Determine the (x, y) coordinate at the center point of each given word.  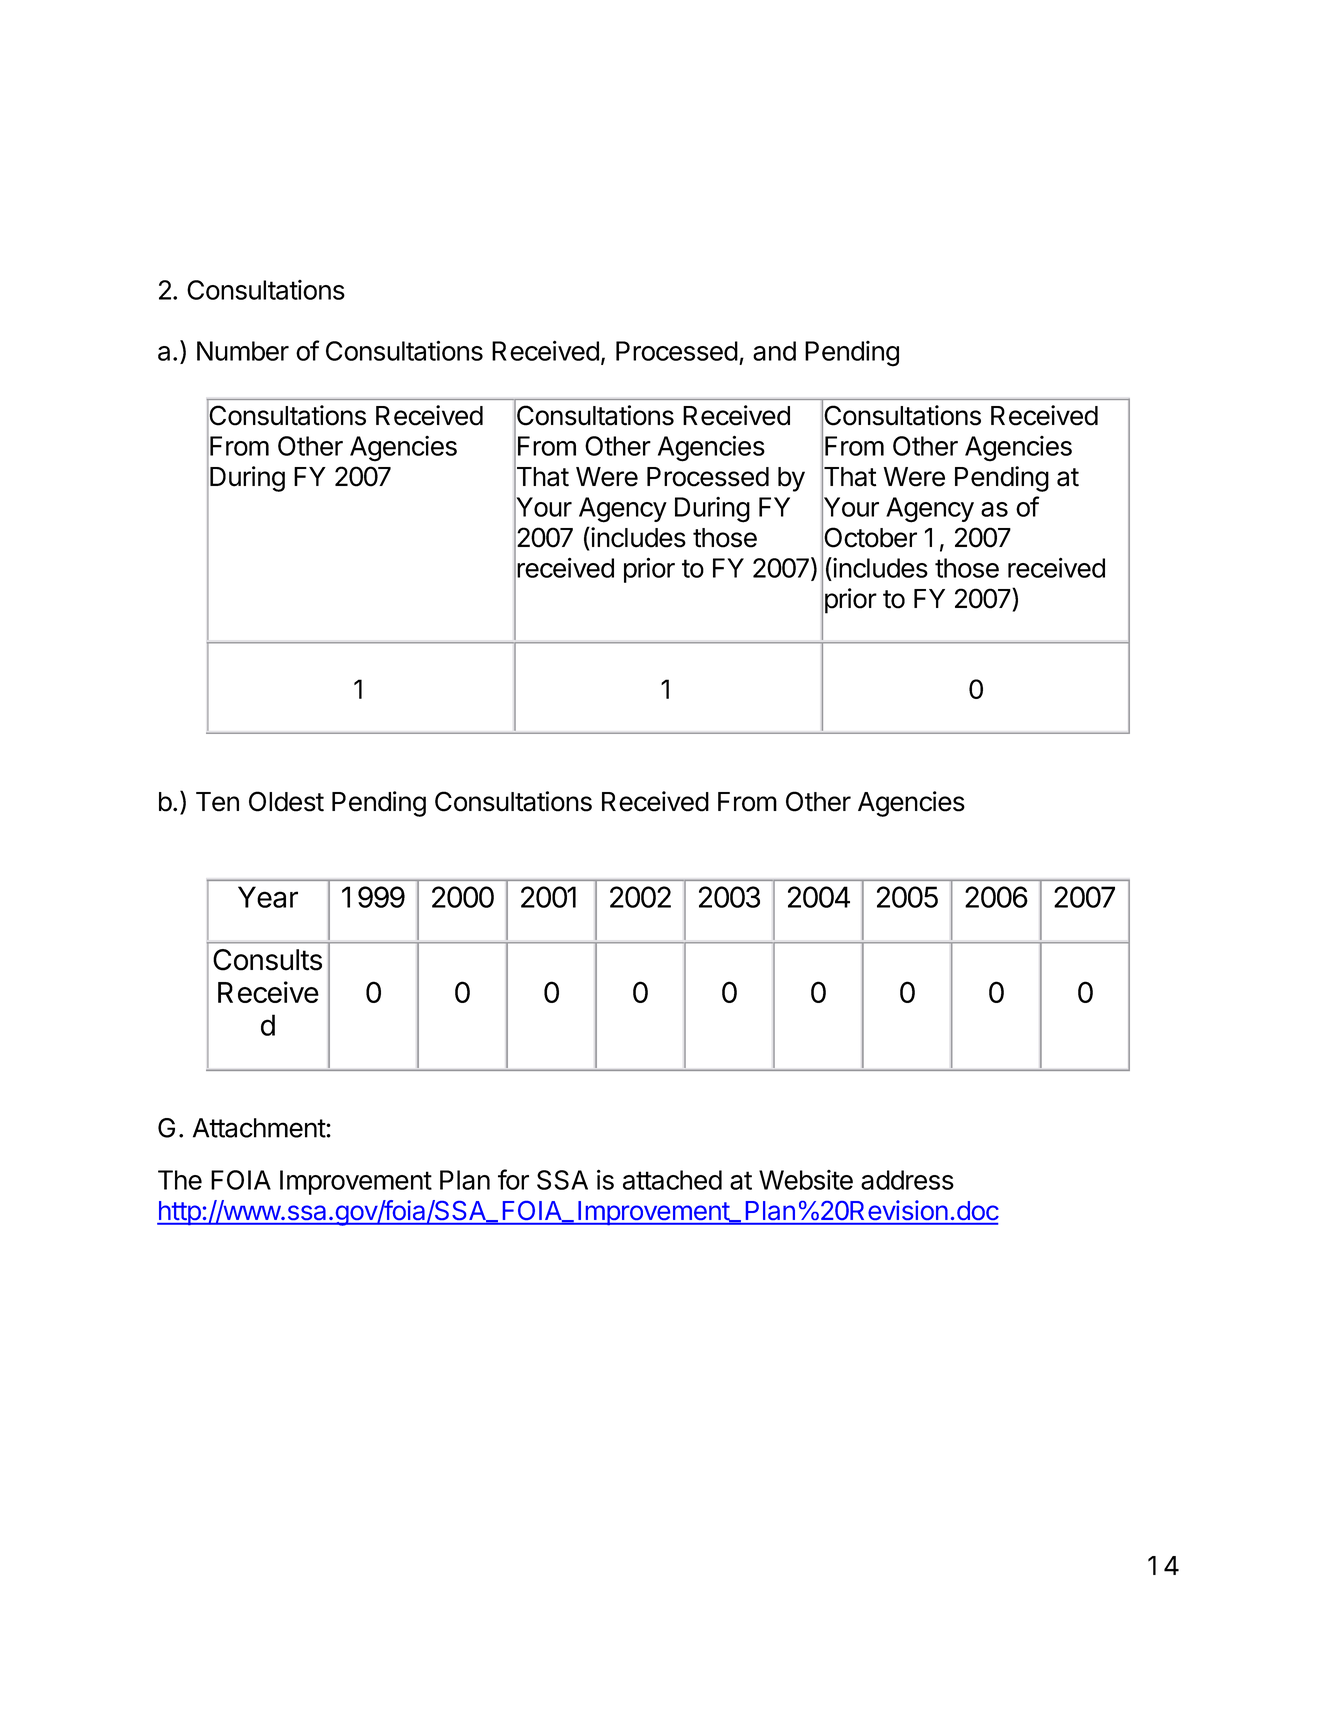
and (774, 351)
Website (806, 1180)
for (513, 1179)
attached (672, 1180)
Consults (267, 960)
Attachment (260, 1128)
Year (268, 897)
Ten (217, 802)
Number (243, 351)
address (907, 1180)
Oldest (286, 801)
